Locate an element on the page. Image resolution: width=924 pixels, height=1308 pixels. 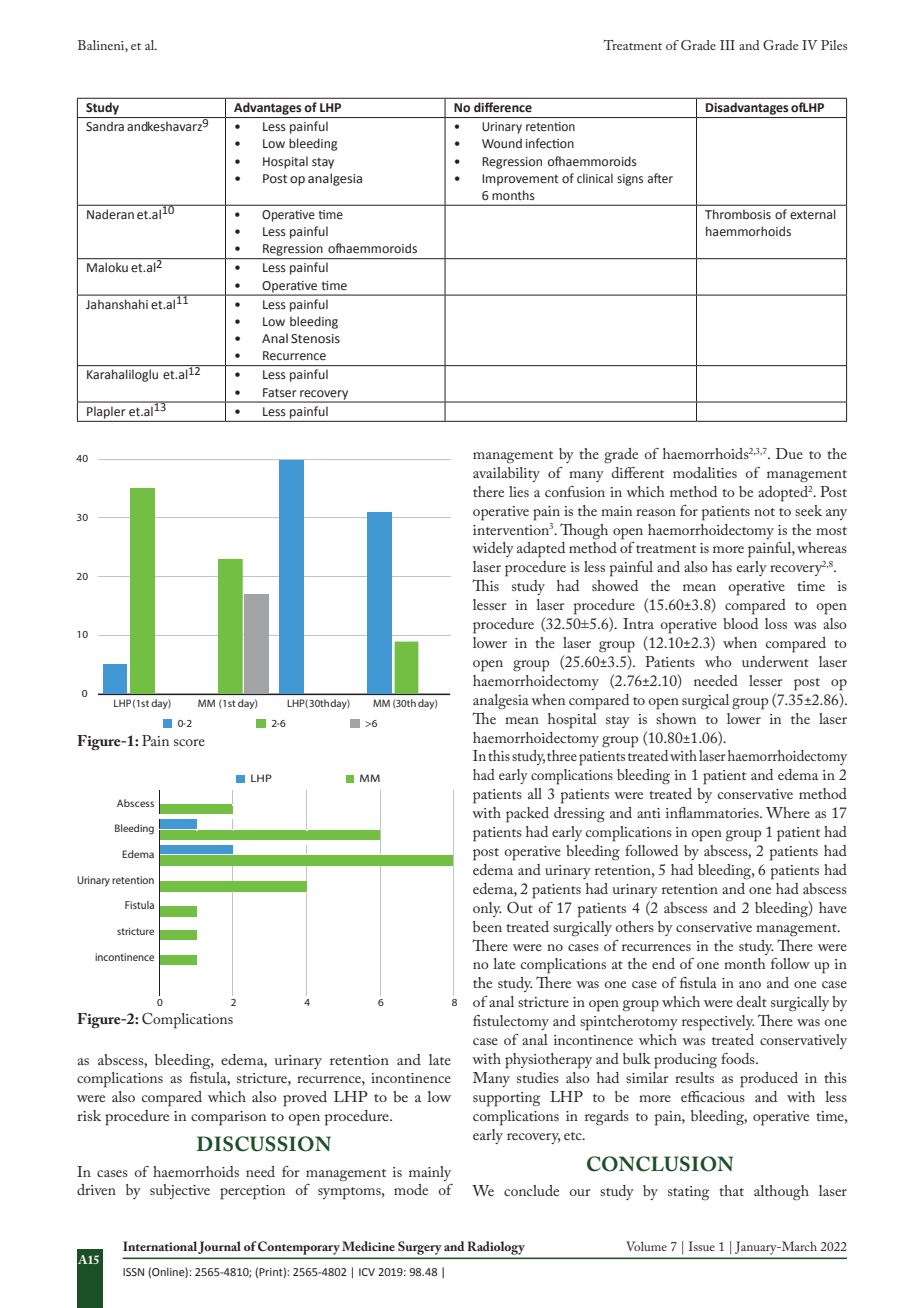
ano is located at coordinates (750, 984).
